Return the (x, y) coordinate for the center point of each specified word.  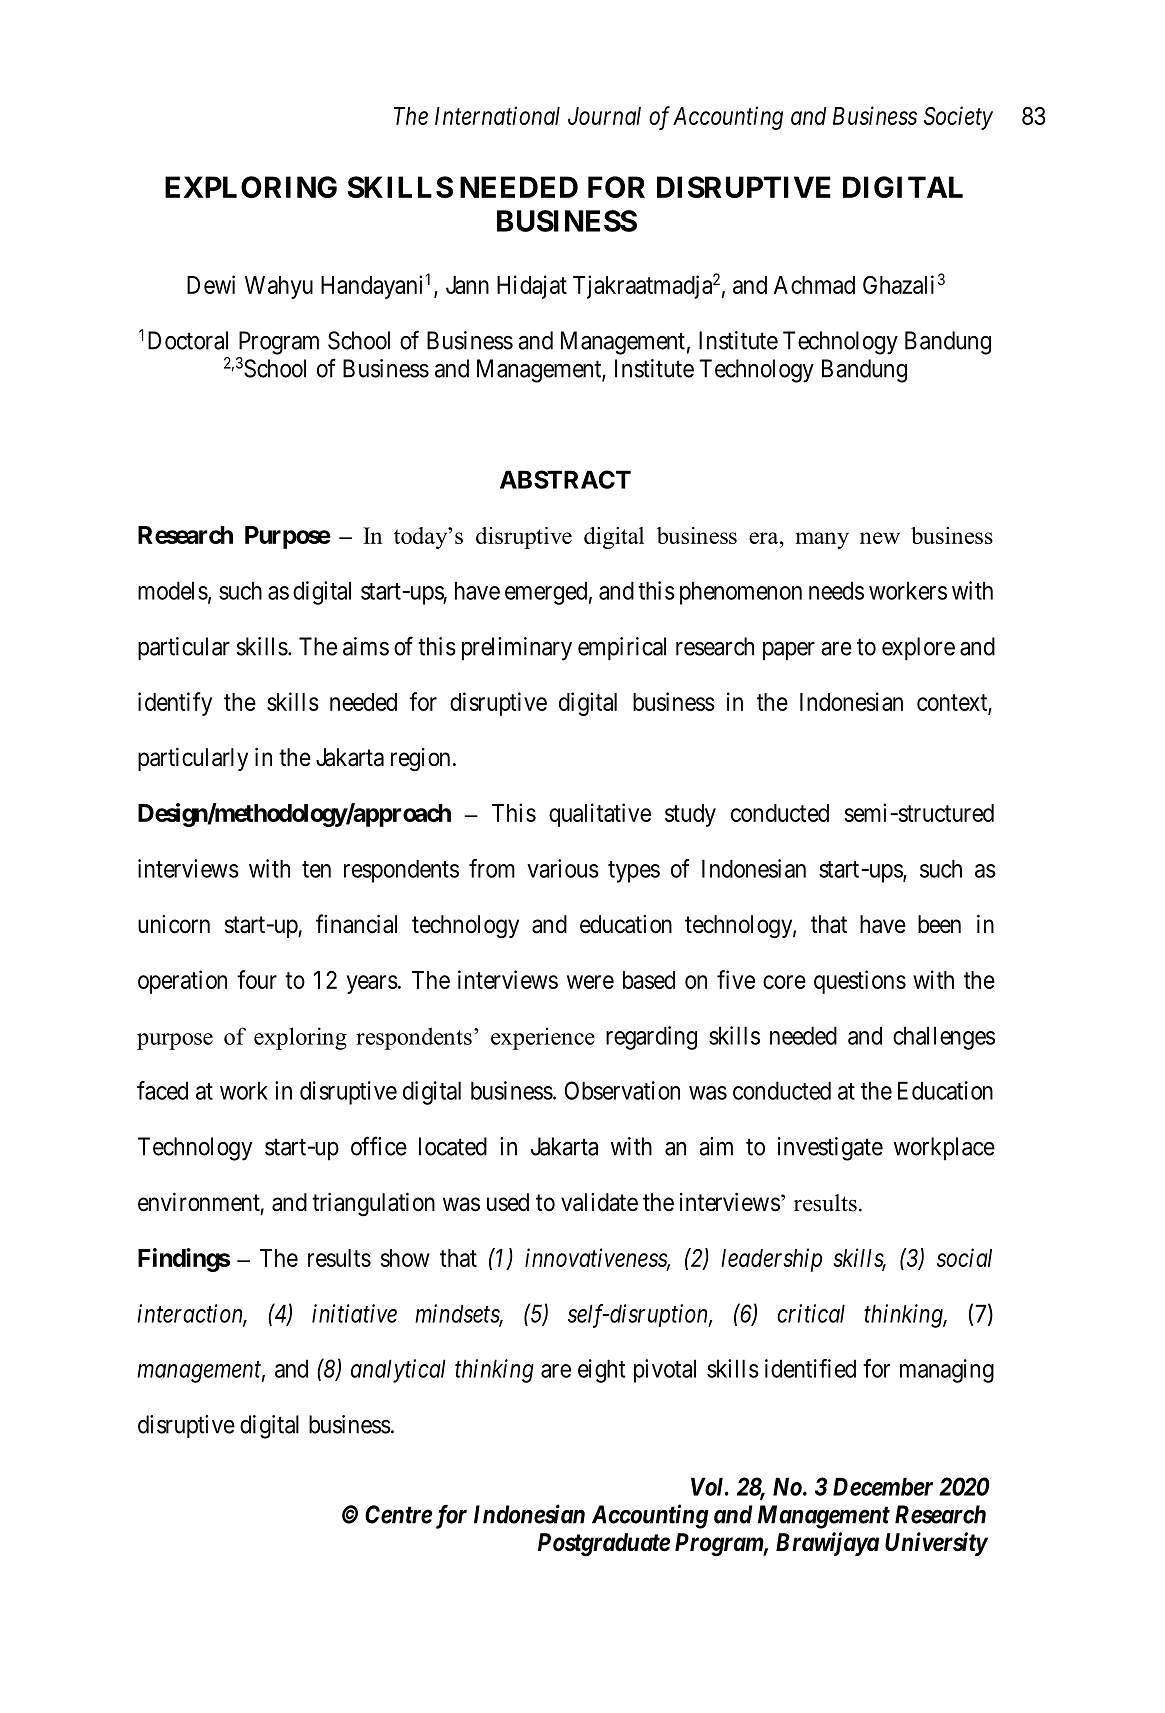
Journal (604, 116)
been (939, 924)
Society (958, 118)
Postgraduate (604, 1545)
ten (316, 869)
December (883, 1486)
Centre (398, 1514)
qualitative (600, 815)
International (497, 115)
